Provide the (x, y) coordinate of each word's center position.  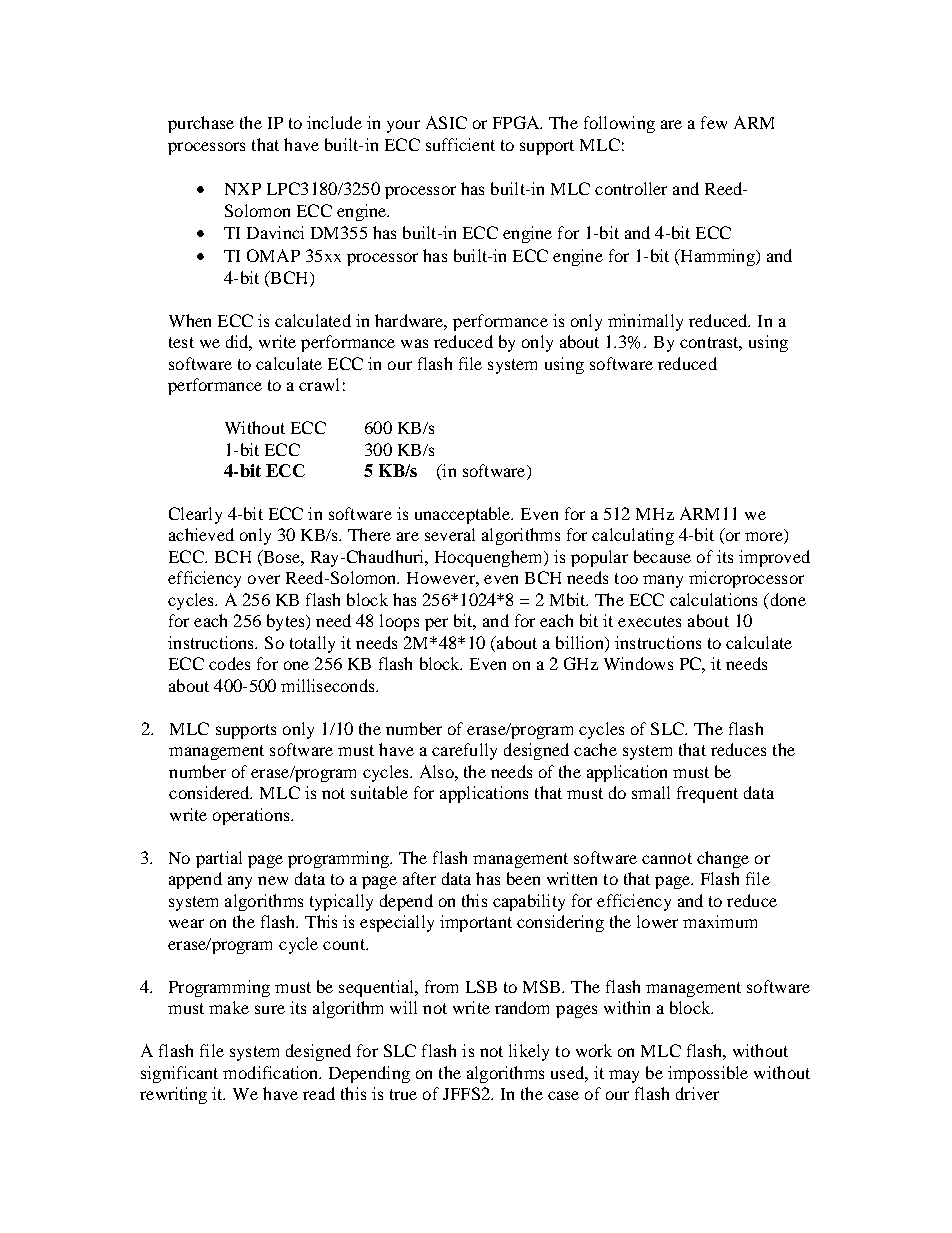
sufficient (460, 144)
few (714, 122)
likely (529, 1052)
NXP (243, 189)
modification (272, 1072)
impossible (708, 1074)
